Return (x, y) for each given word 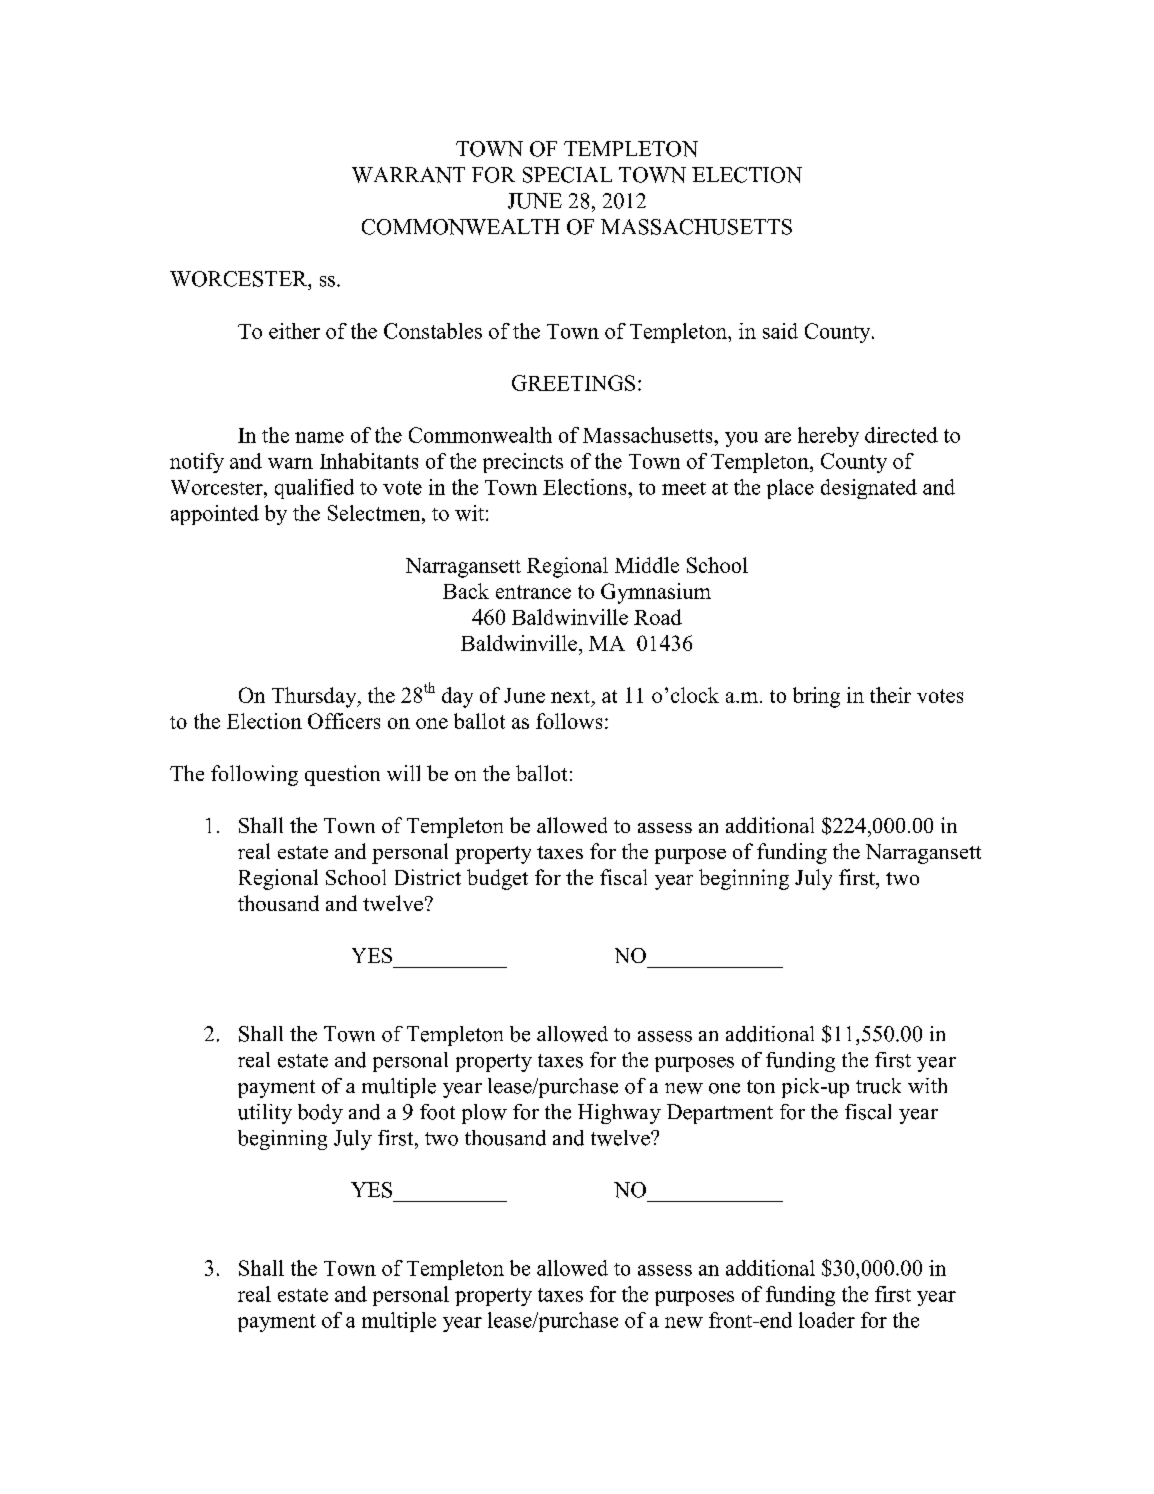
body (320, 1114)
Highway (619, 1114)
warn (290, 463)
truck (878, 1086)
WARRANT (408, 175)
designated (869, 489)
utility (265, 1114)
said (780, 331)
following (254, 775)
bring (816, 697)
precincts (523, 463)
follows (569, 721)
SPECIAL (567, 175)
